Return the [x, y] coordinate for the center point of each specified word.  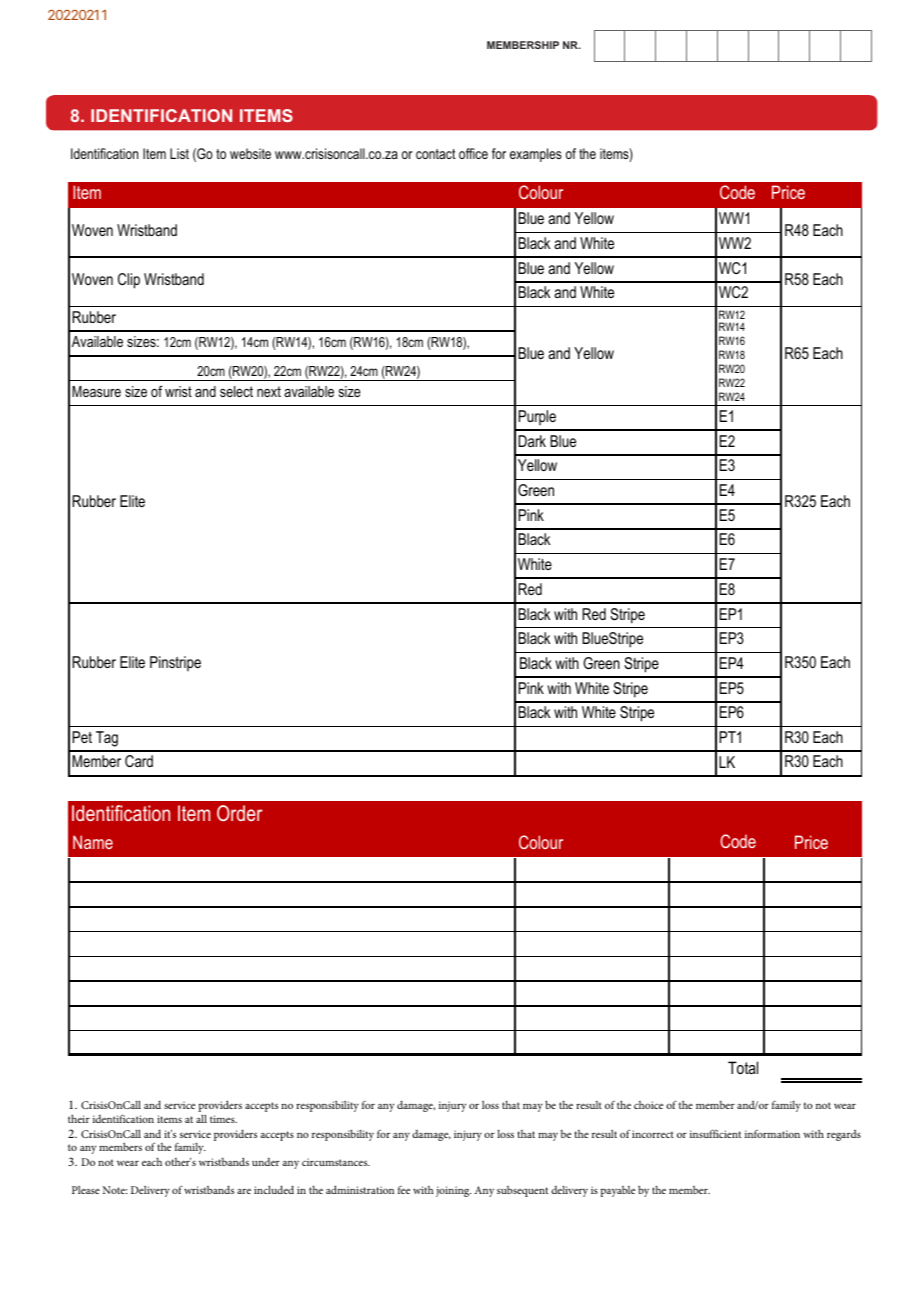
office [473, 153]
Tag [107, 739]
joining [453, 1191]
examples [536, 155]
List [179, 153]
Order [240, 813]
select [236, 391]
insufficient [715, 1133]
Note [115, 1190]
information [772, 1134]
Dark [532, 441]
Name [93, 842]
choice [648, 1105]
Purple [537, 417]
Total [743, 1067]
